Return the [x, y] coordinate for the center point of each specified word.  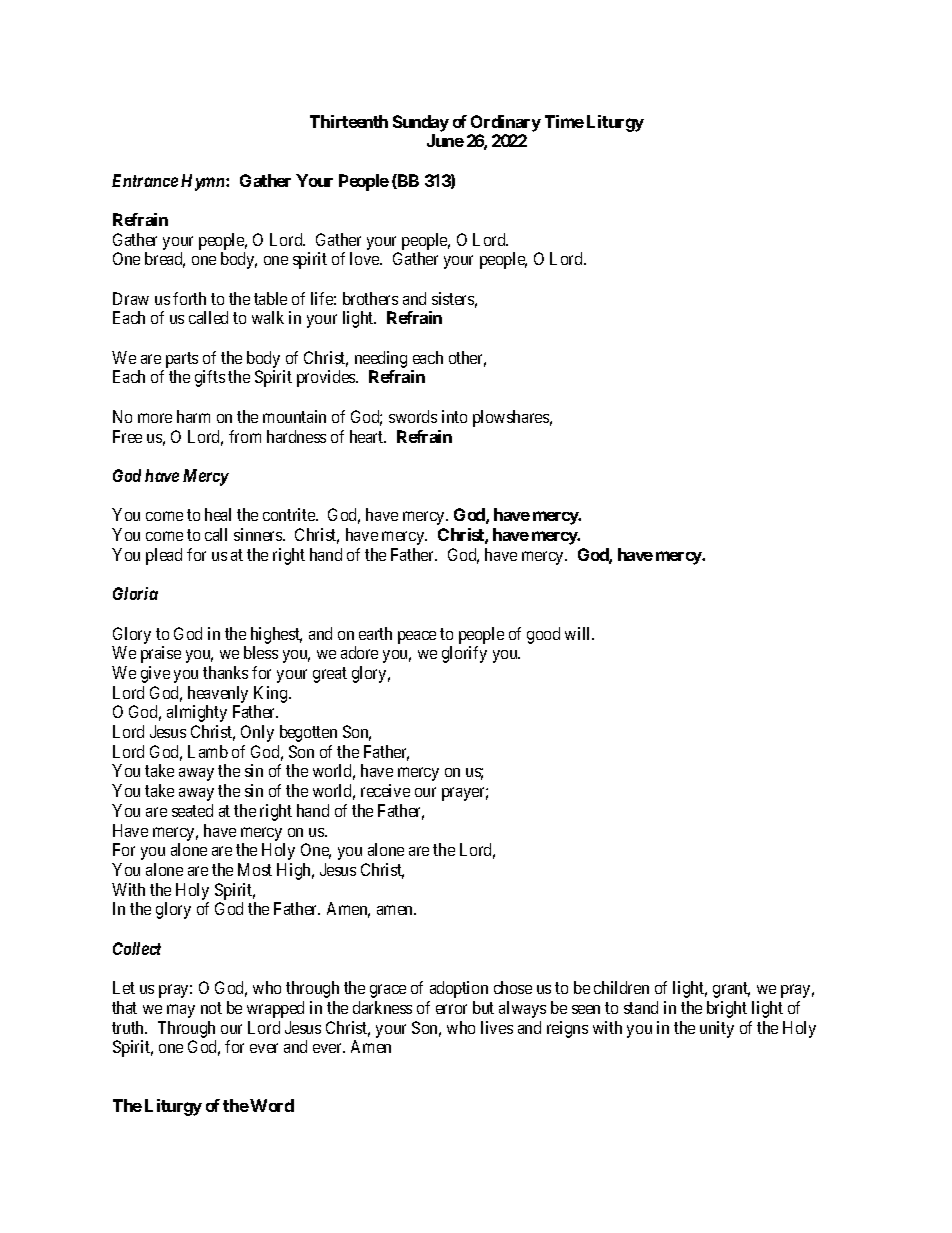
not [211, 1008]
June [445, 140]
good [543, 635]
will [579, 633]
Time [564, 121]
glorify [464, 654]
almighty [197, 713]
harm [193, 416]
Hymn [204, 182]
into [454, 416]
